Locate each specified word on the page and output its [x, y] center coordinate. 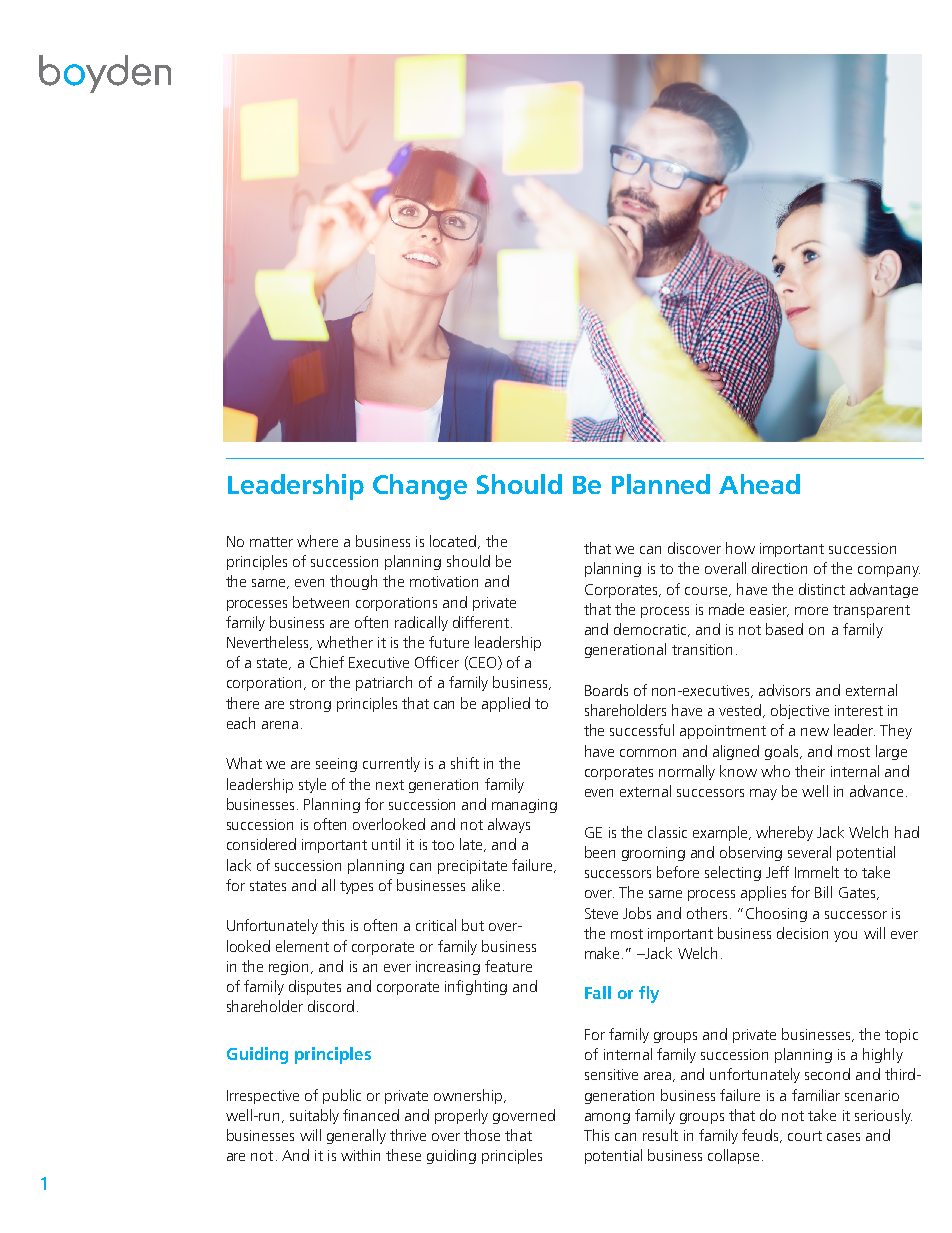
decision [802, 933]
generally [356, 1136]
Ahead [759, 484]
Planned [661, 484]
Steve [601, 913]
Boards [606, 690]
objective [800, 711]
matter [271, 542]
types [356, 887]
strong [310, 705]
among [607, 1118]
